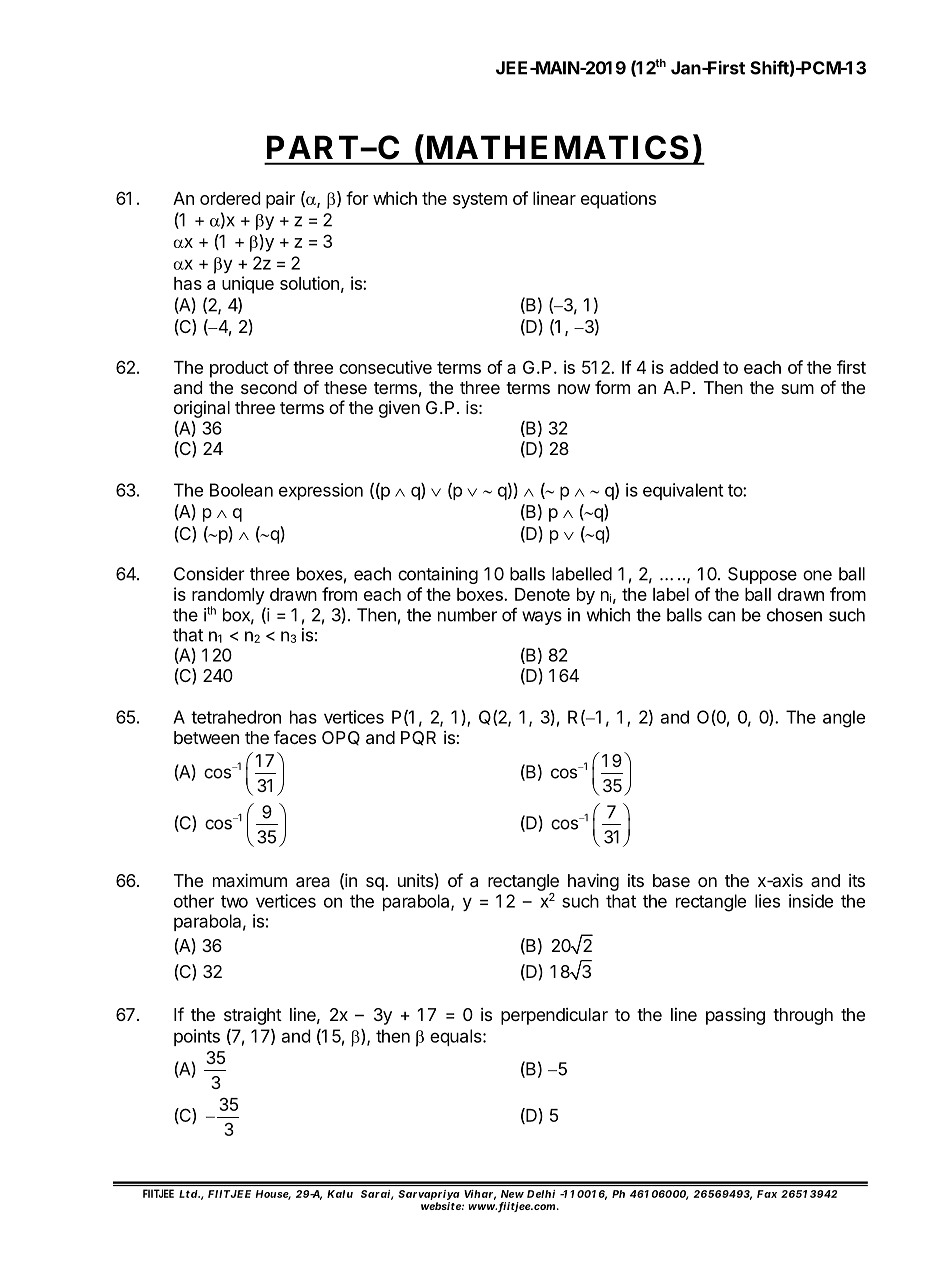  What do you see at coordinates (618, 200) in the document?
I see `equations` at bounding box center [618, 200].
